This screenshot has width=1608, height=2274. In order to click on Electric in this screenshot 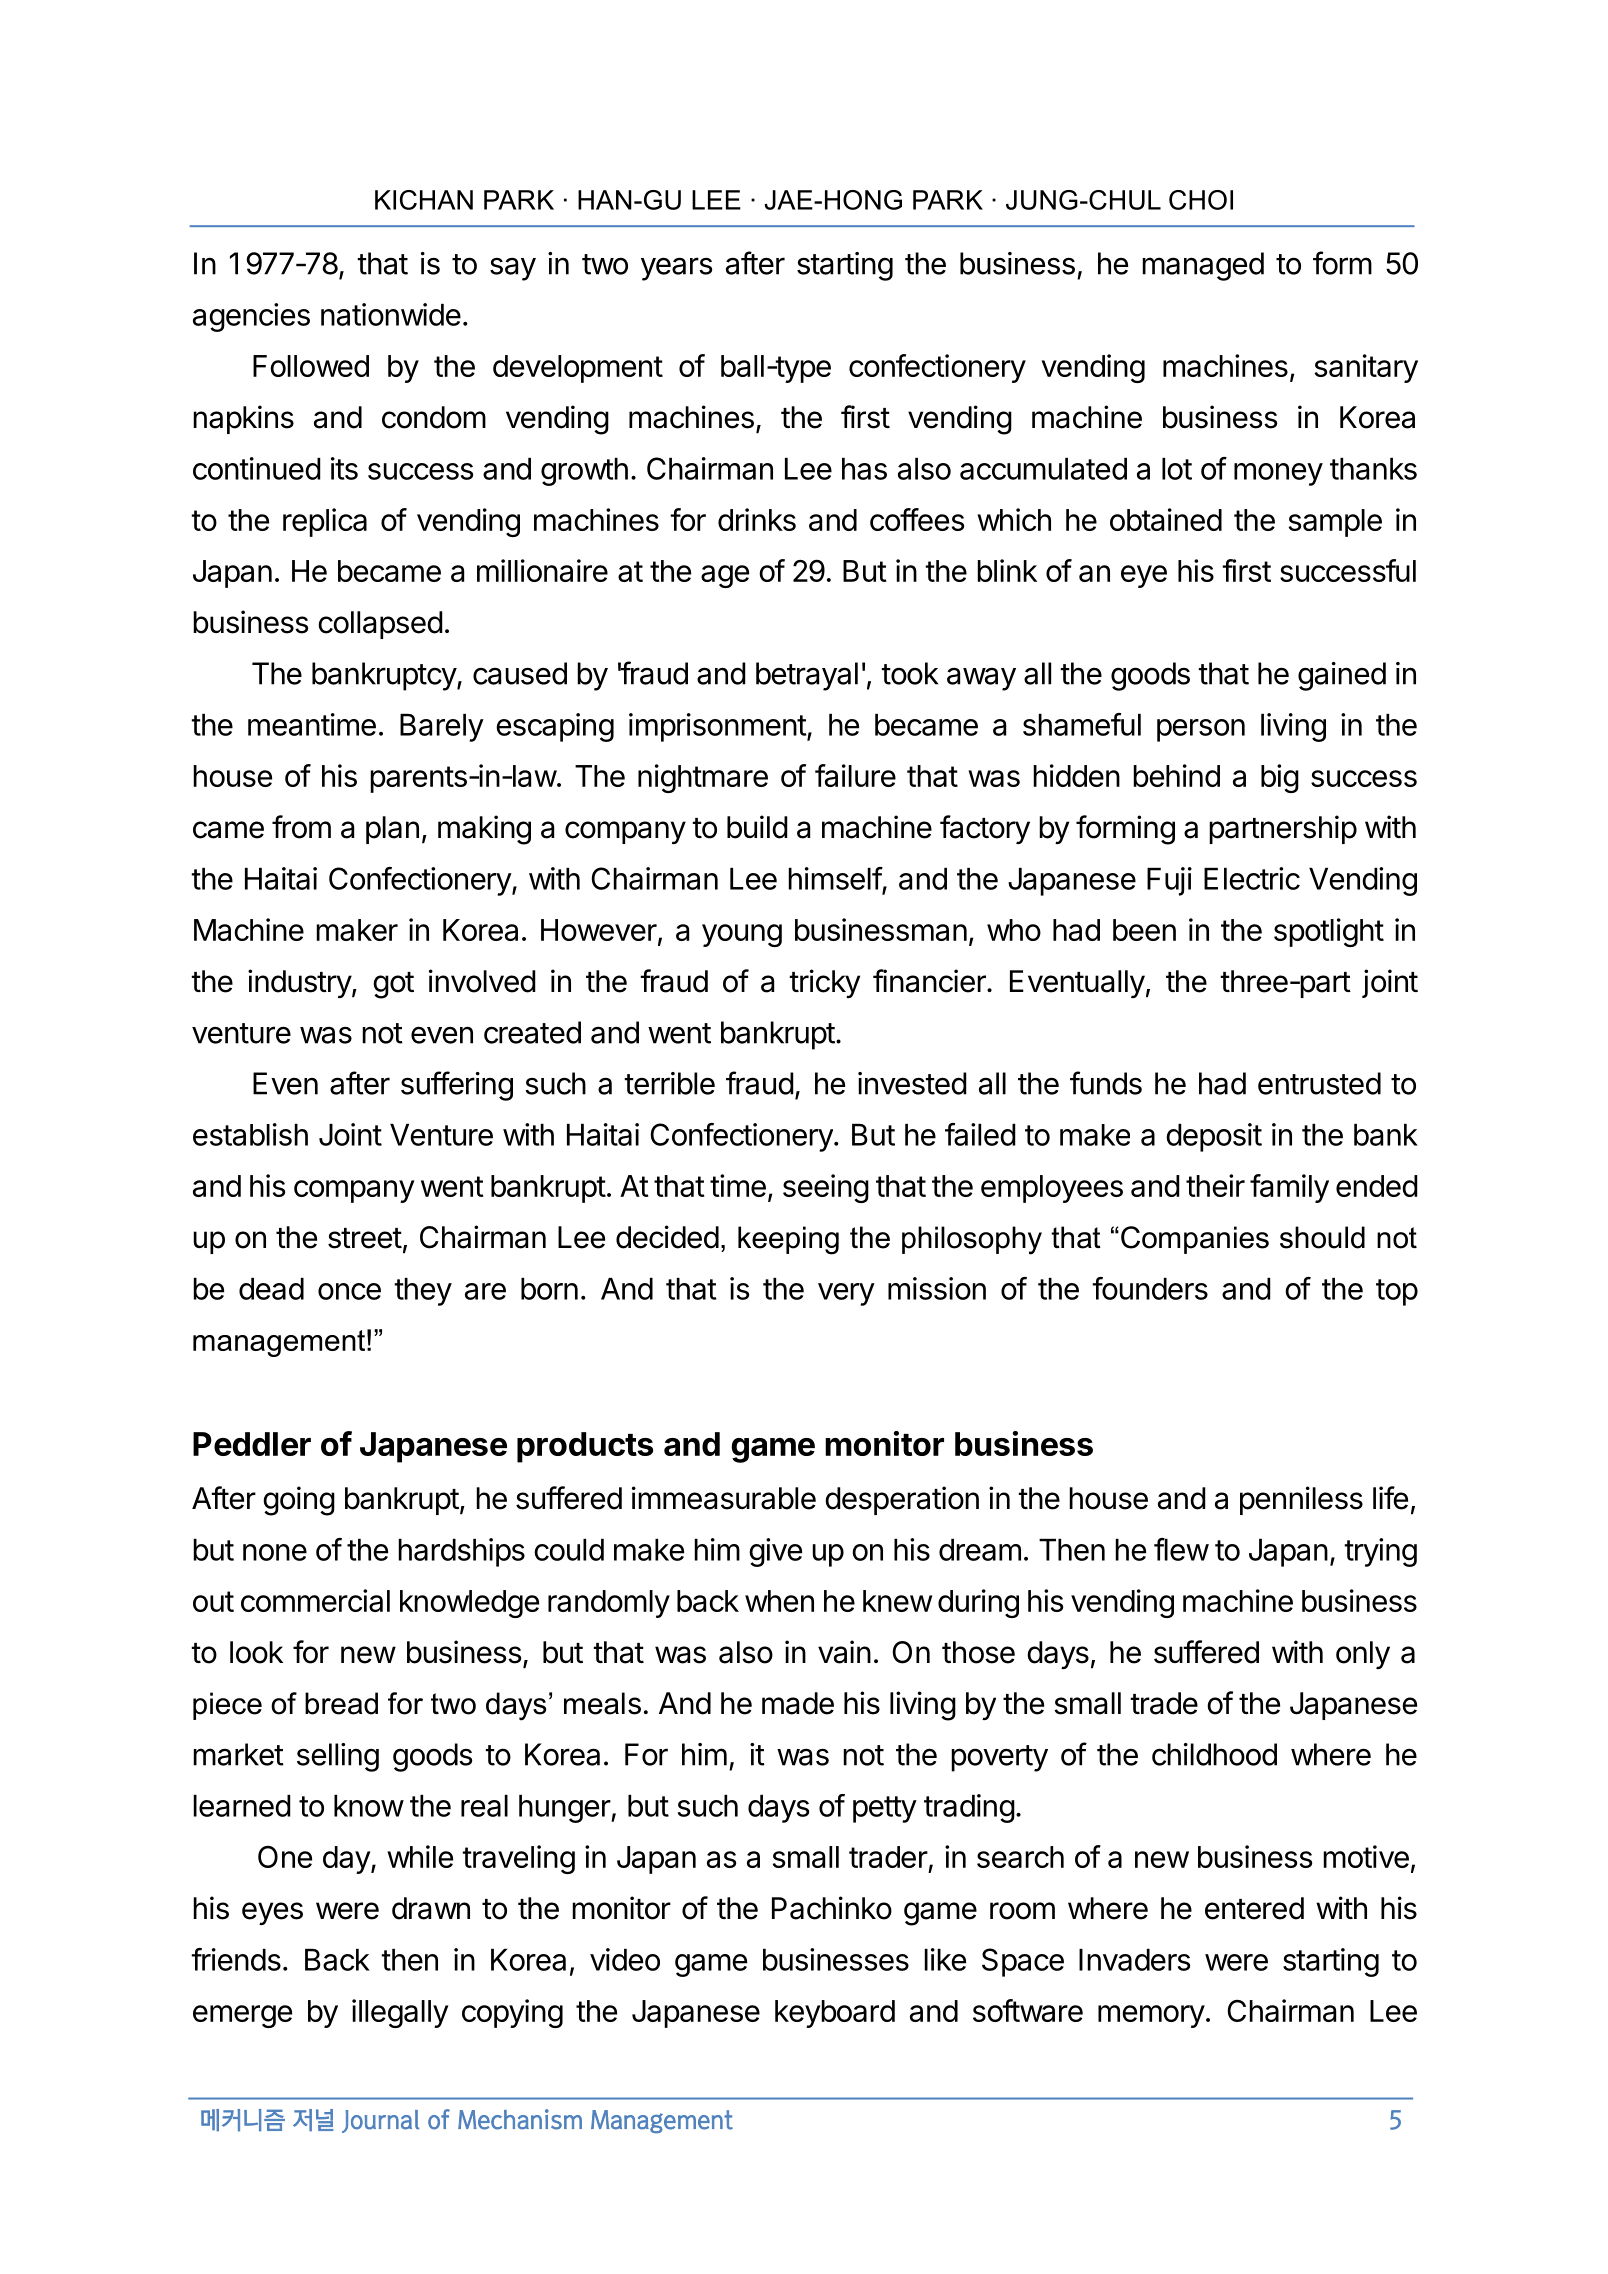, I will do `click(1252, 878)`.
